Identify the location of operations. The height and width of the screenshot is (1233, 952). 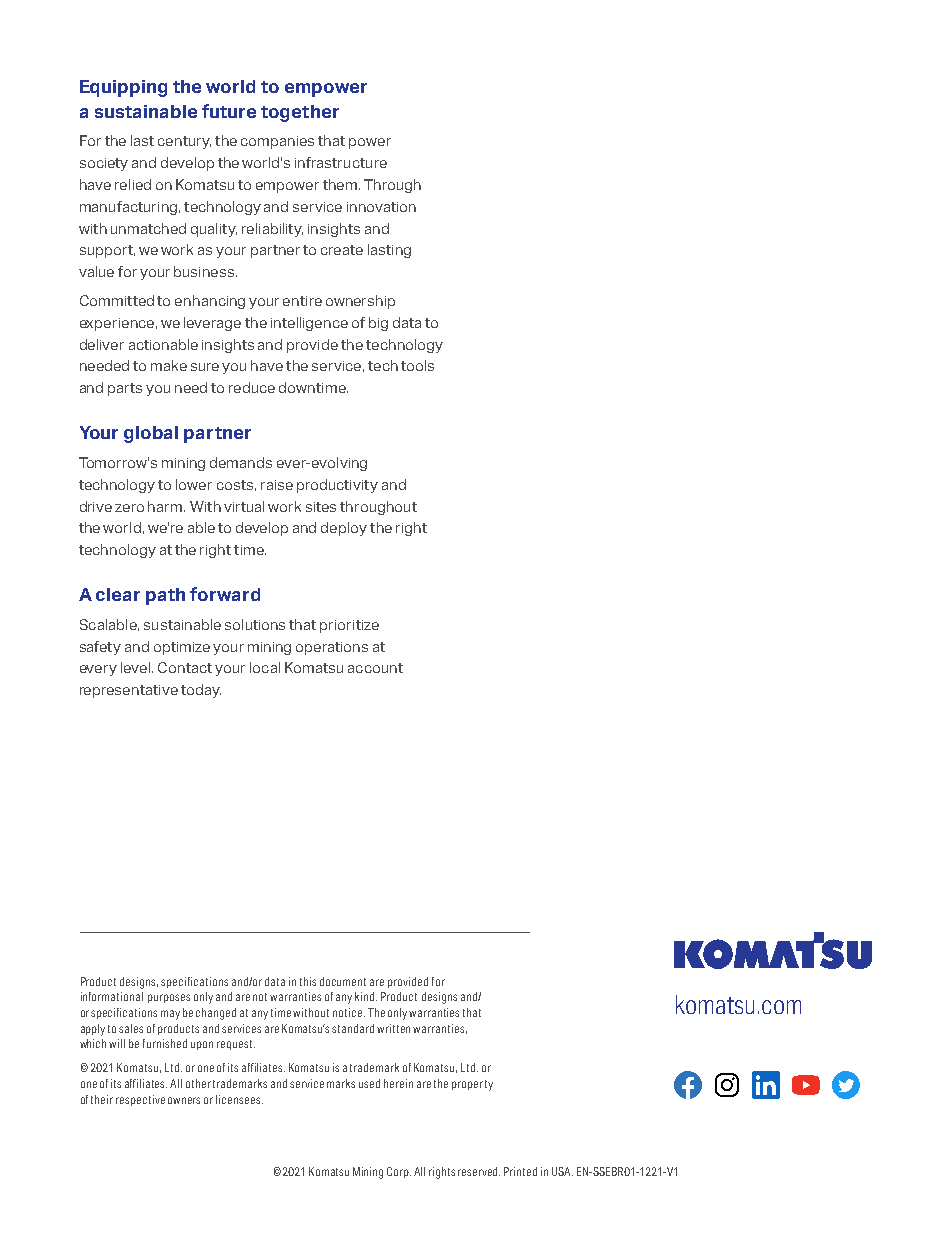
(332, 648).
